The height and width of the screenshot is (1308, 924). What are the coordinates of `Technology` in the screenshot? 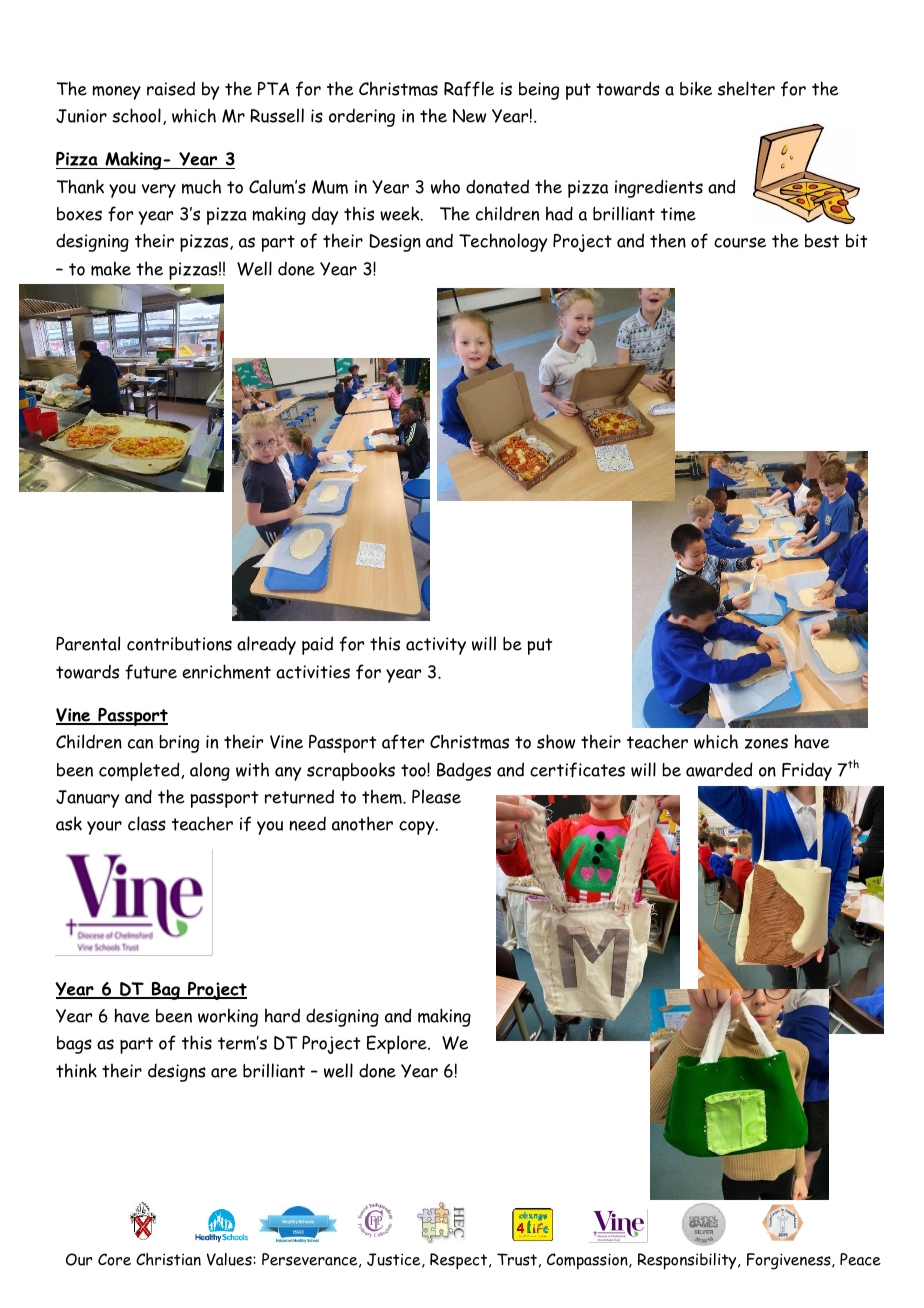 It's located at (503, 242).
